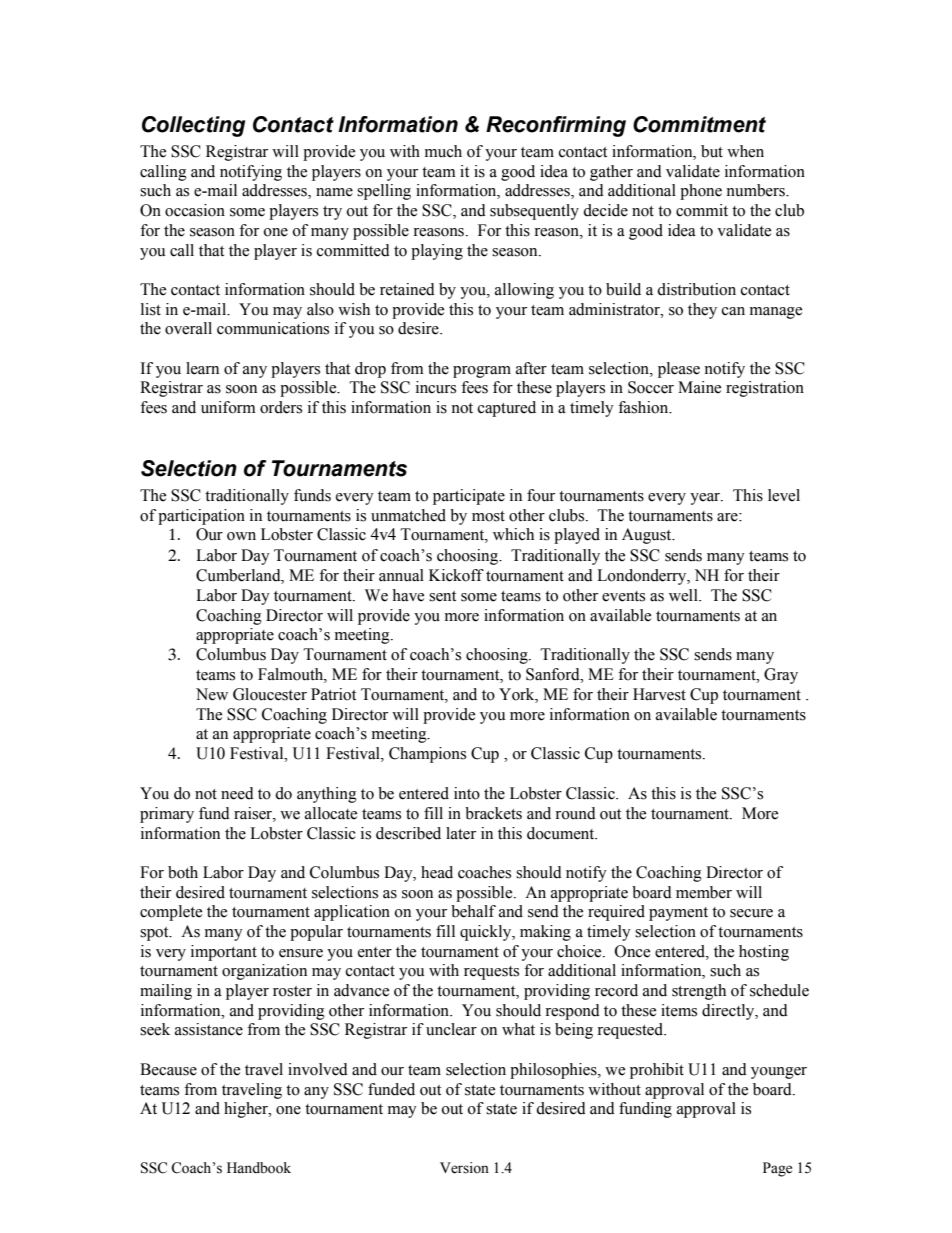  I want to click on higher, so click(247, 1110).
